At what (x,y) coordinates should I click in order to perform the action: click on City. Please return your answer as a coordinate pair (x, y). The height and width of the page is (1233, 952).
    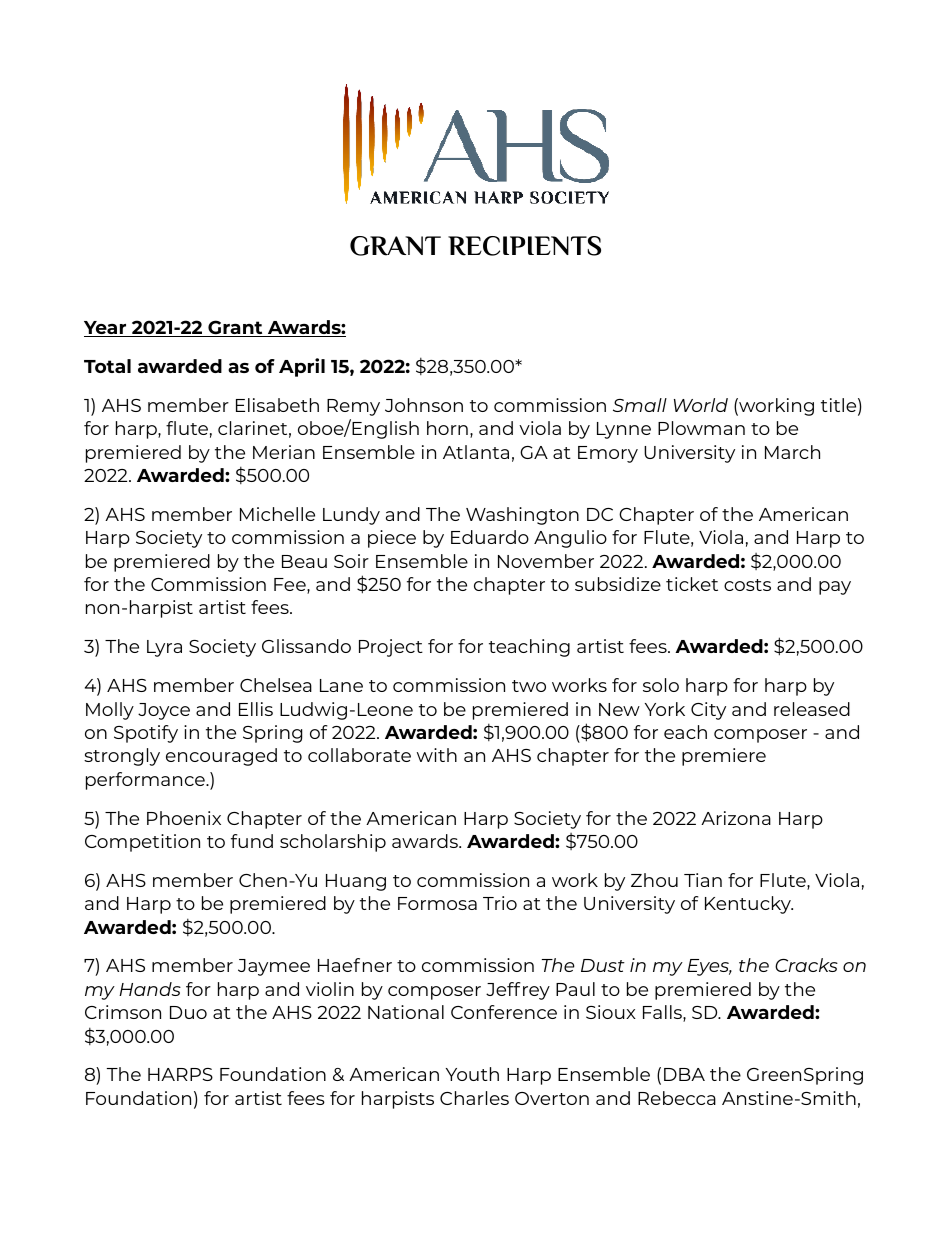
    Looking at the image, I should click on (708, 711).
